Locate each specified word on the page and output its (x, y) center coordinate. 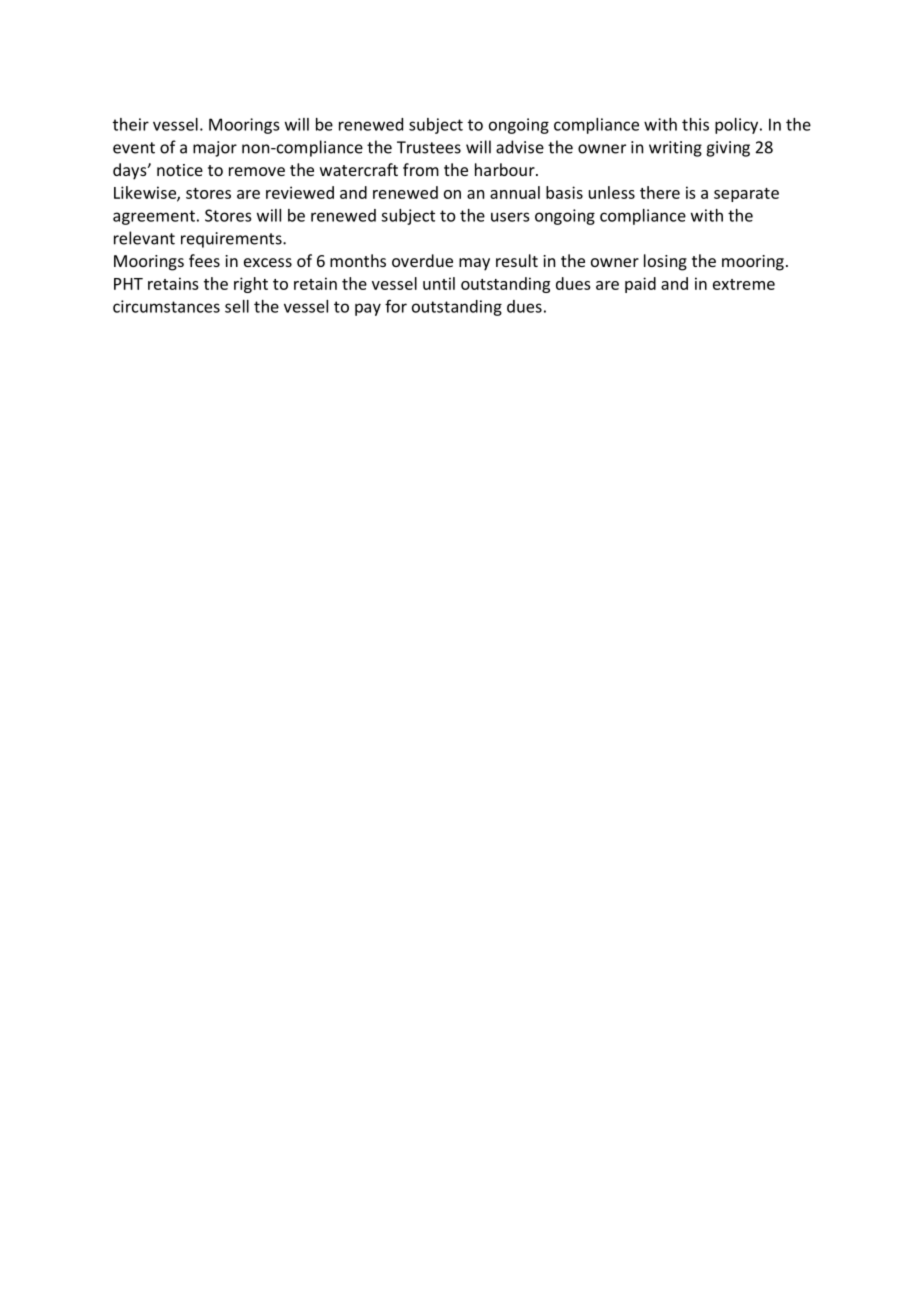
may (474, 264)
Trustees (429, 147)
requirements (232, 240)
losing (665, 262)
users (510, 217)
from (421, 169)
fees (204, 260)
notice (180, 170)
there (660, 192)
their (131, 124)
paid (640, 285)
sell (237, 306)
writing (675, 149)
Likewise (146, 193)
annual (515, 192)
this (695, 124)
